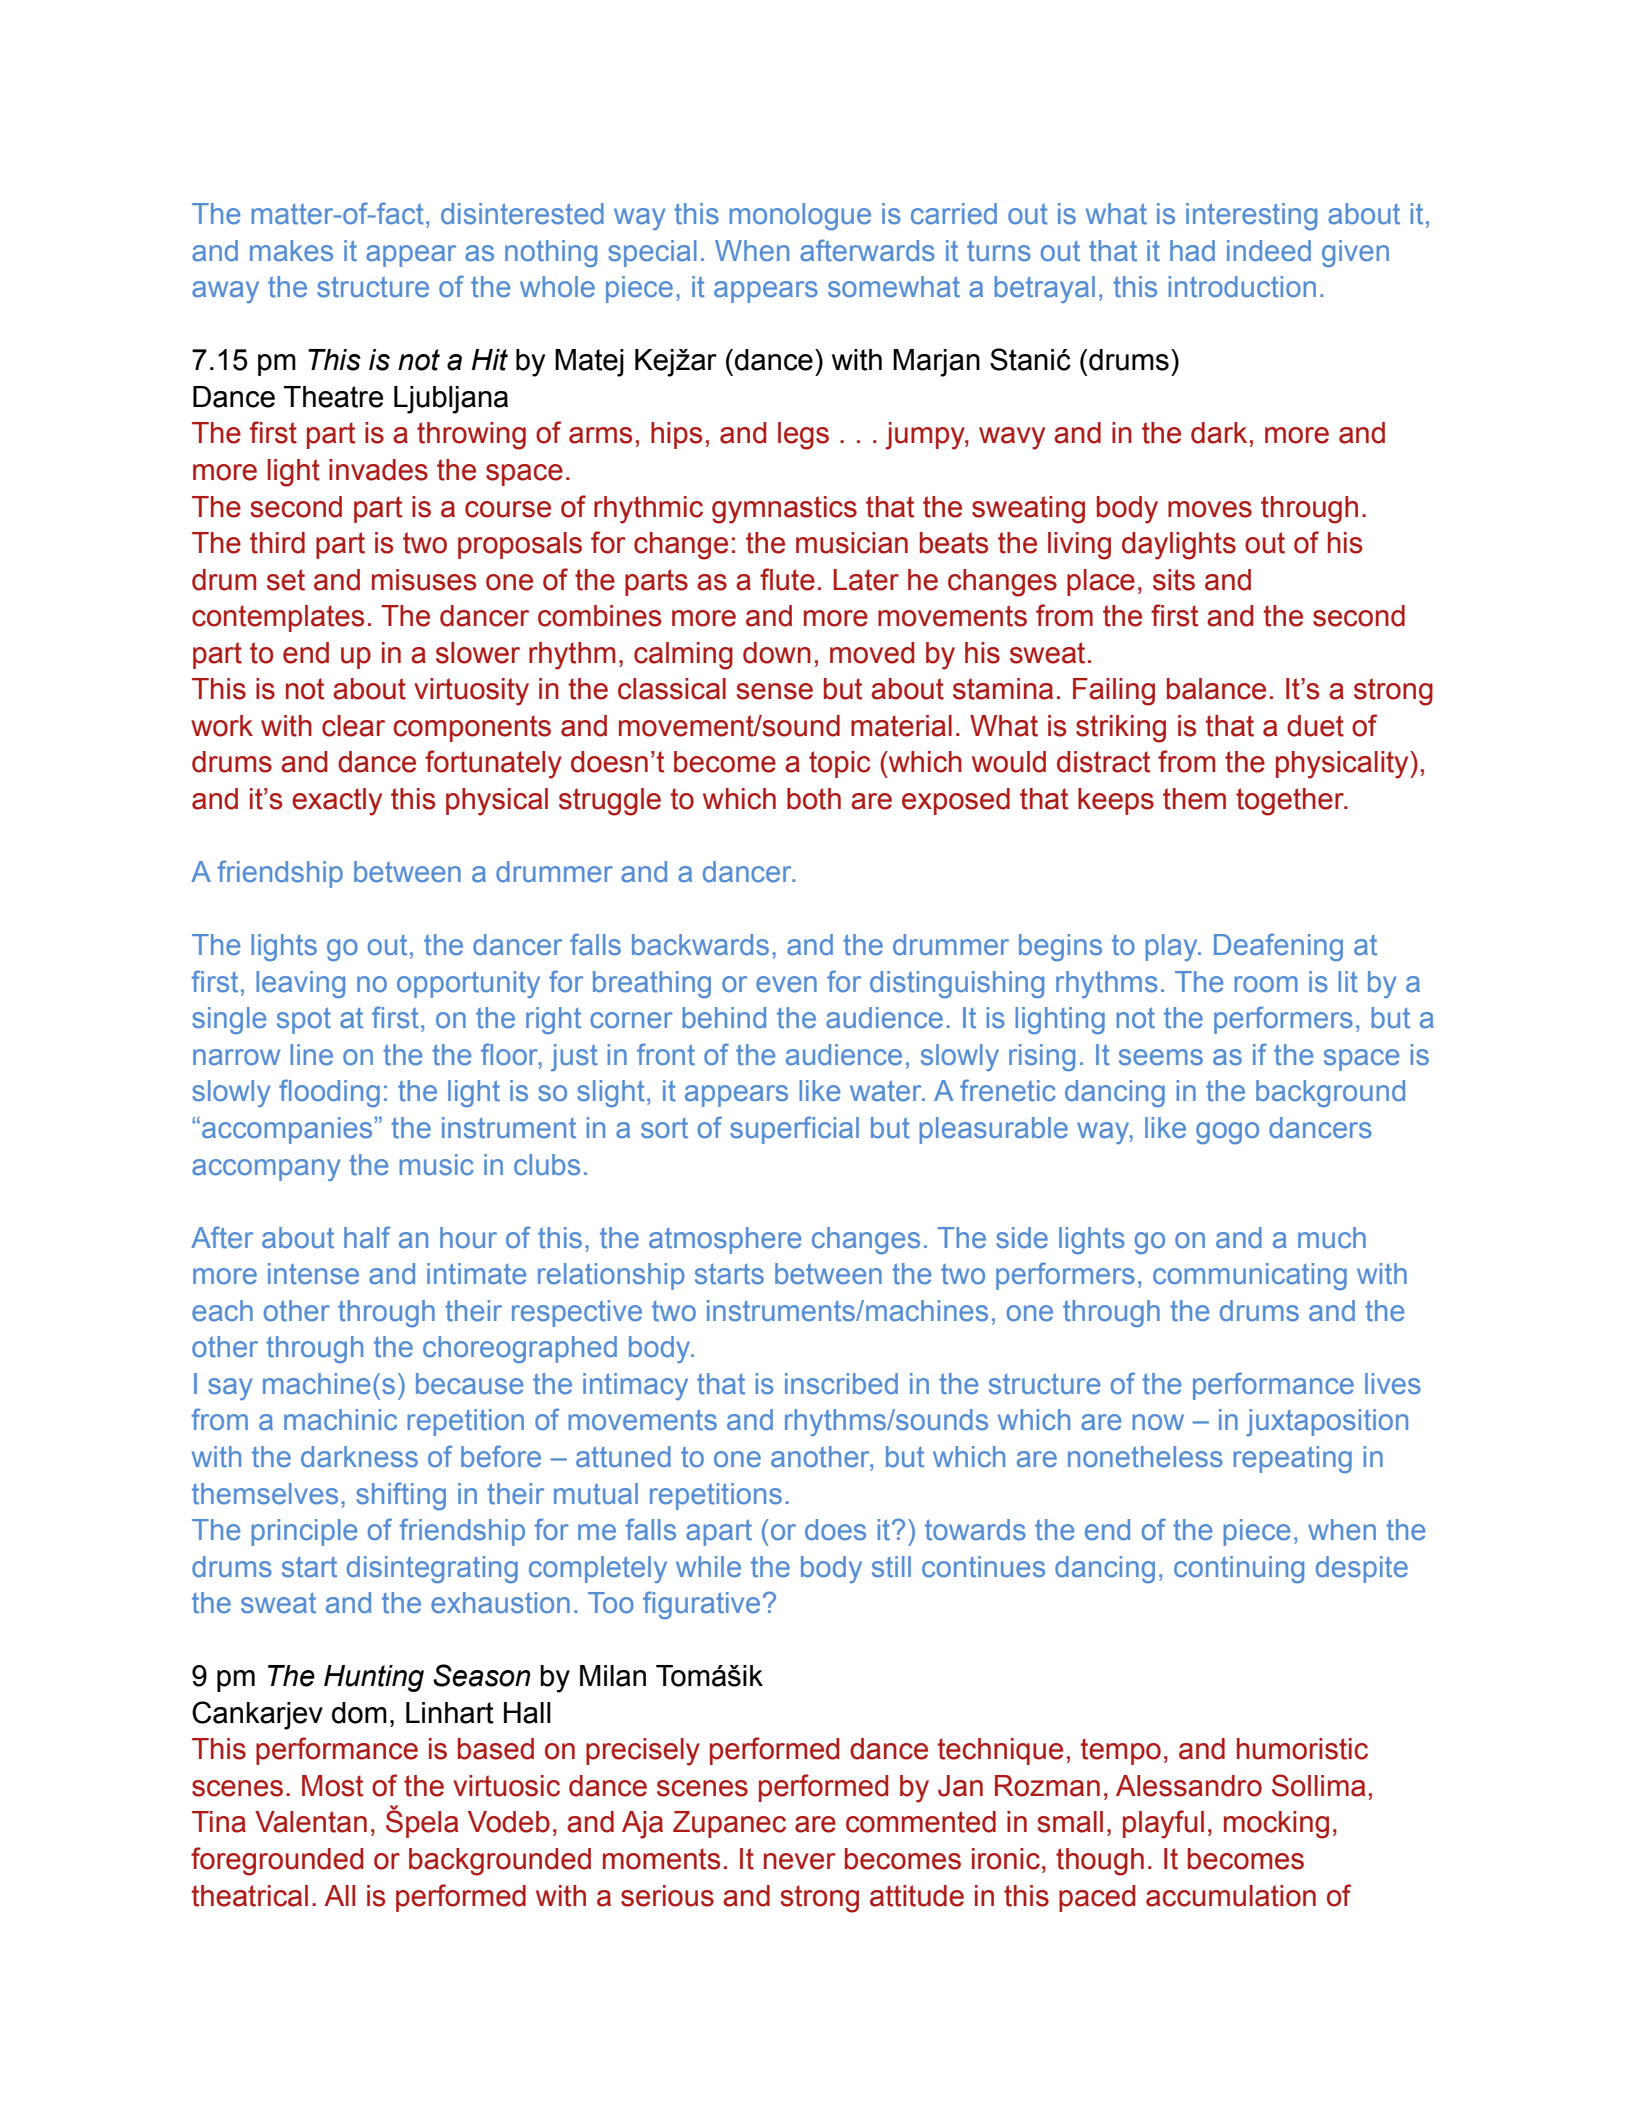 This screenshot has width=1627, height=2106. What do you see at coordinates (1269, 251) in the screenshot?
I see `indeed` at bounding box center [1269, 251].
